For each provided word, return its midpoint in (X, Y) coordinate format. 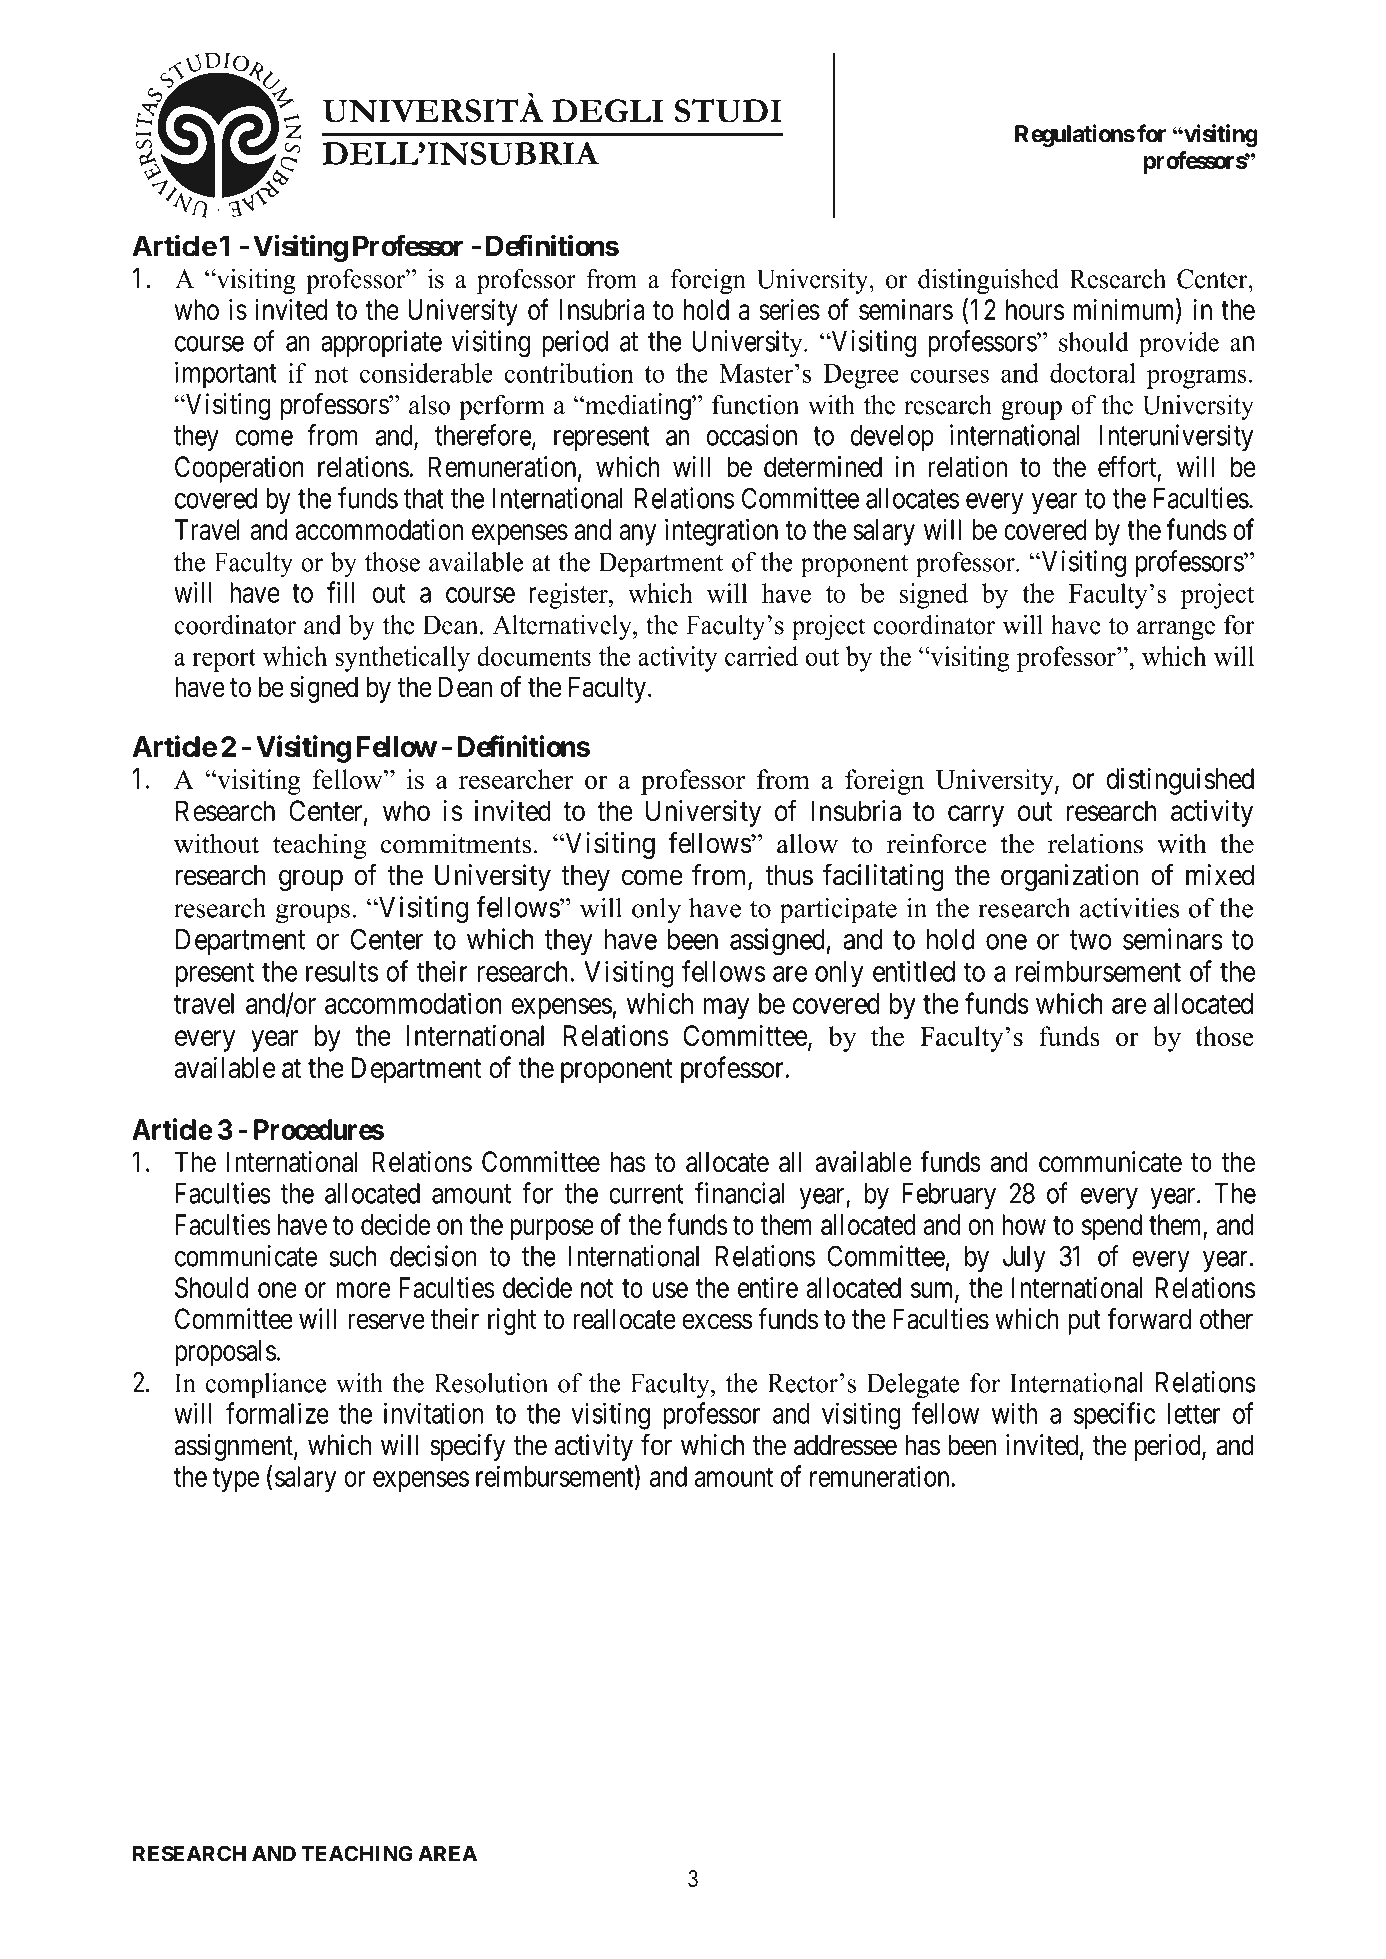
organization (1070, 877)
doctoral (1093, 373)
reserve (386, 1322)
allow (807, 843)
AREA (447, 1854)
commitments (456, 843)
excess (717, 1322)
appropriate (381, 343)
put (1084, 1322)
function (755, 404)
